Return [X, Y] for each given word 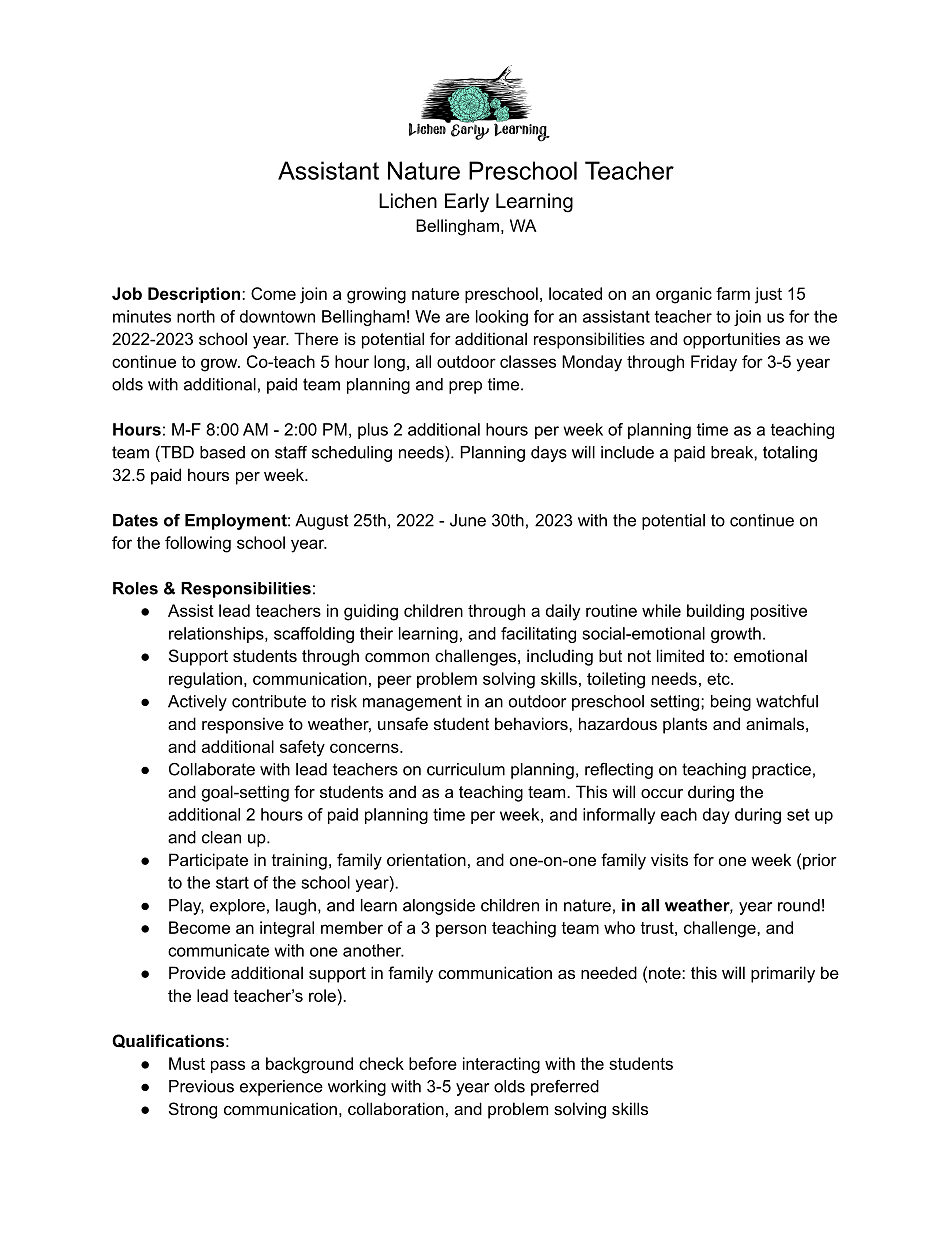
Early [467, 203]
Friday [714, 363]
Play [186, 907]
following [198, 544]
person [461, 930]
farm [733, 293]
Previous [201, 1086]
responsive [243, 725]
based [222, 452]
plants [685, 725]
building [715, 612]
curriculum [466, 769]
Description [195, 295]
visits [669, 859]
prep [465, 387]
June [468, 520]
